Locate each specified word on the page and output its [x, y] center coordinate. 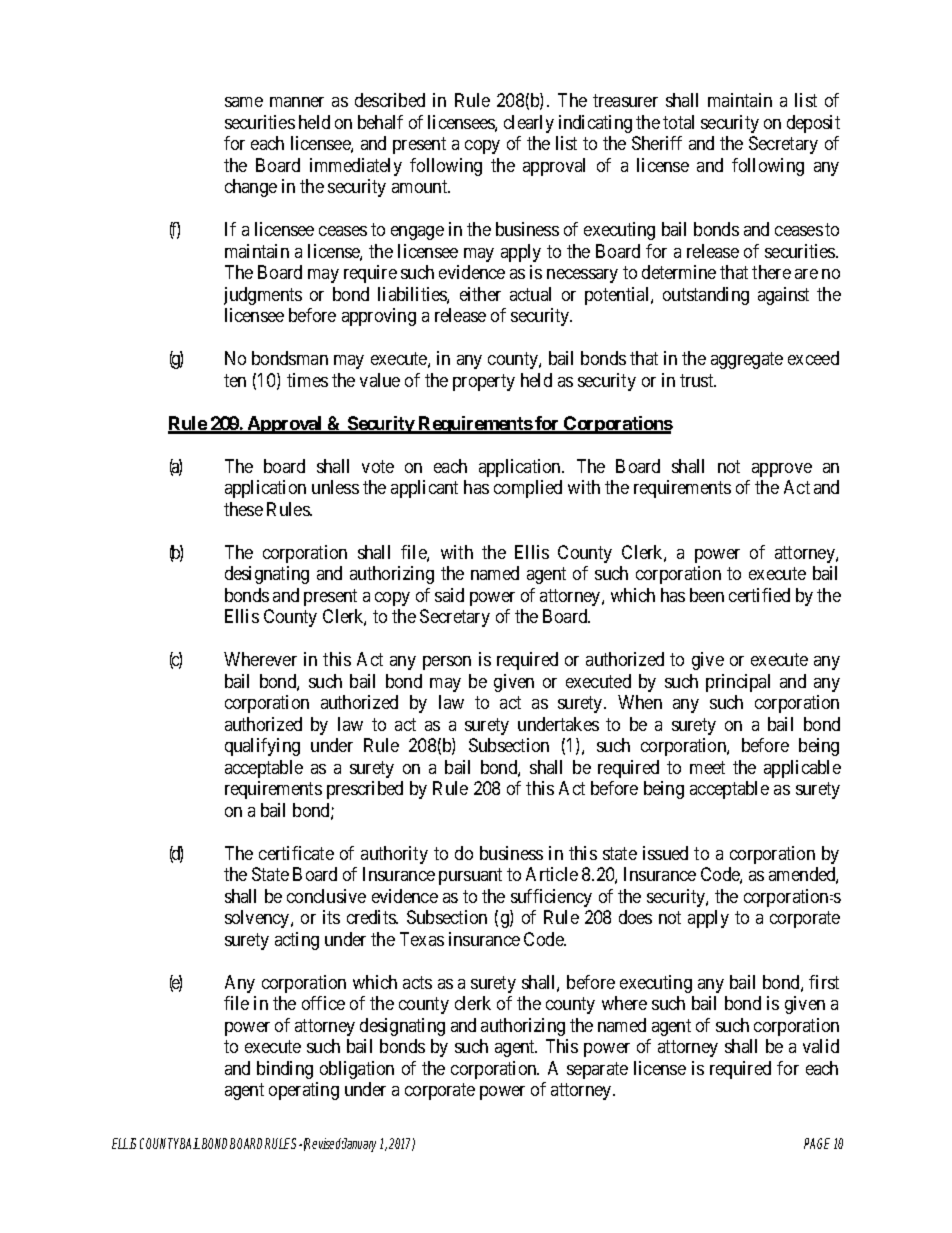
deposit [813, 124]
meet [707, 767]
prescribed [365, 790]
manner [297, 102]
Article [552, 874]
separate [597, 1070]
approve [782, 470]
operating [304, 1091]
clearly [529, 124]
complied [528, 489]
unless [335, 487]
